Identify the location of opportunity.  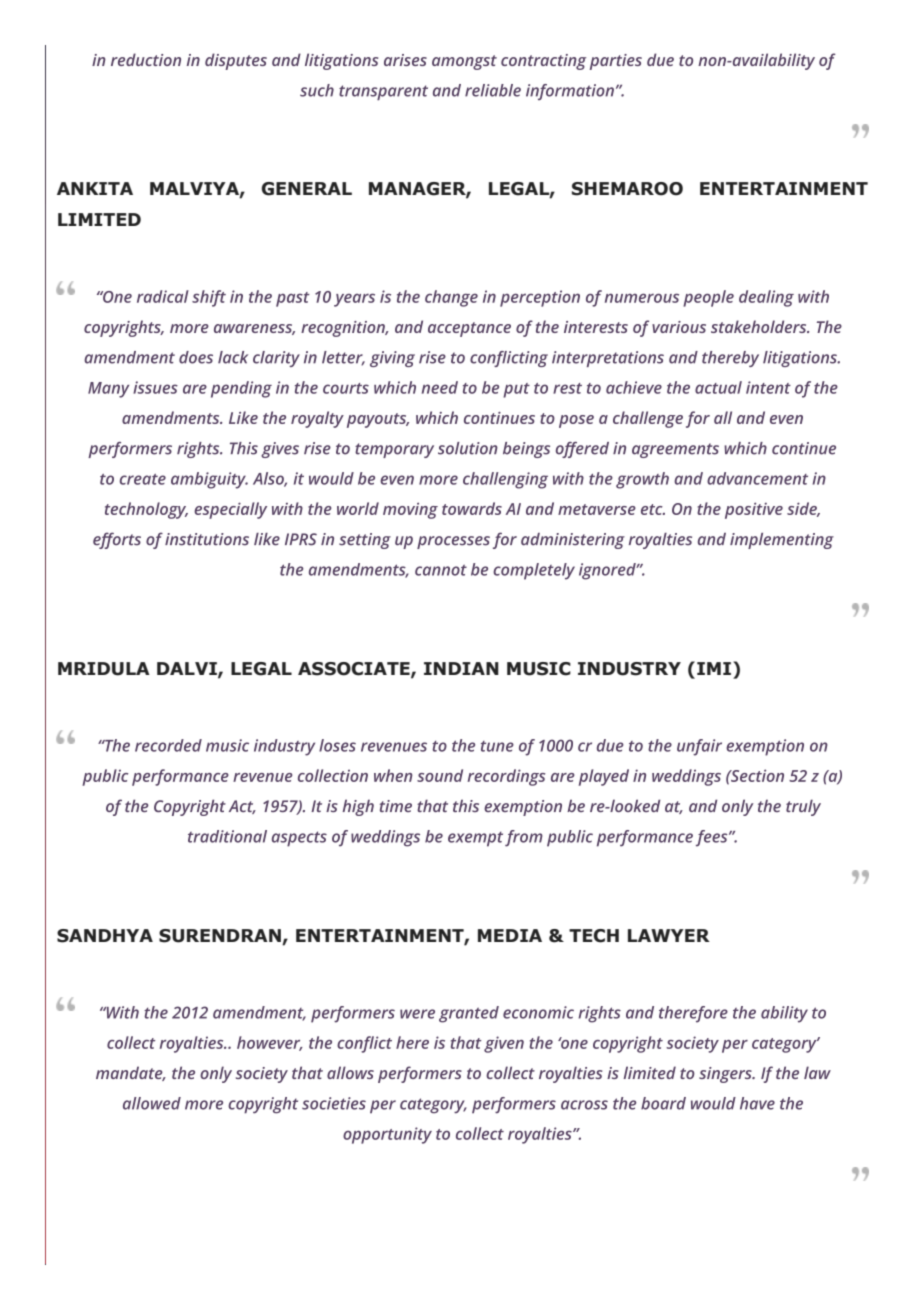
(387, 1135).
